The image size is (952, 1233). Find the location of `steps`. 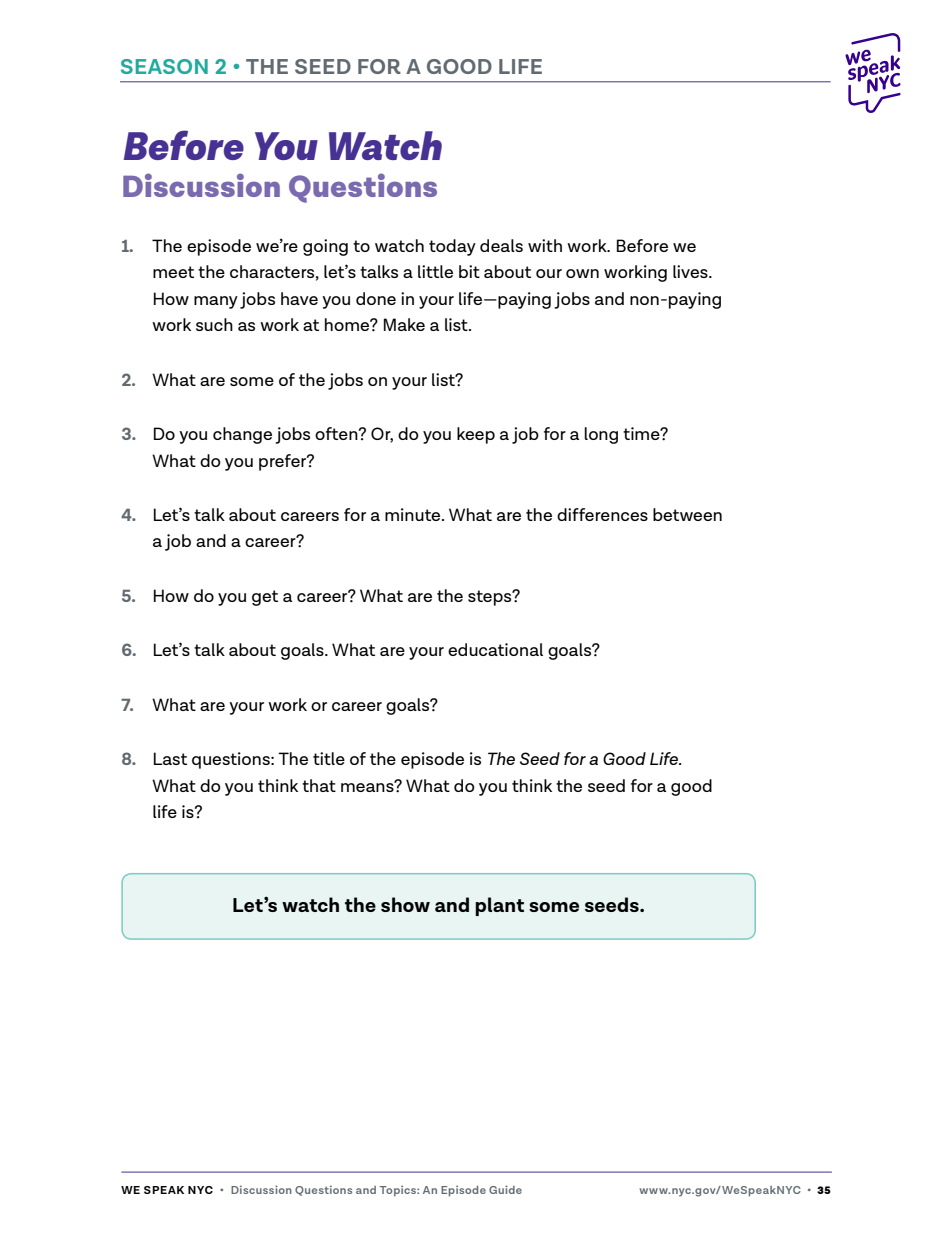

steps is located at coordinates (491, 598).
